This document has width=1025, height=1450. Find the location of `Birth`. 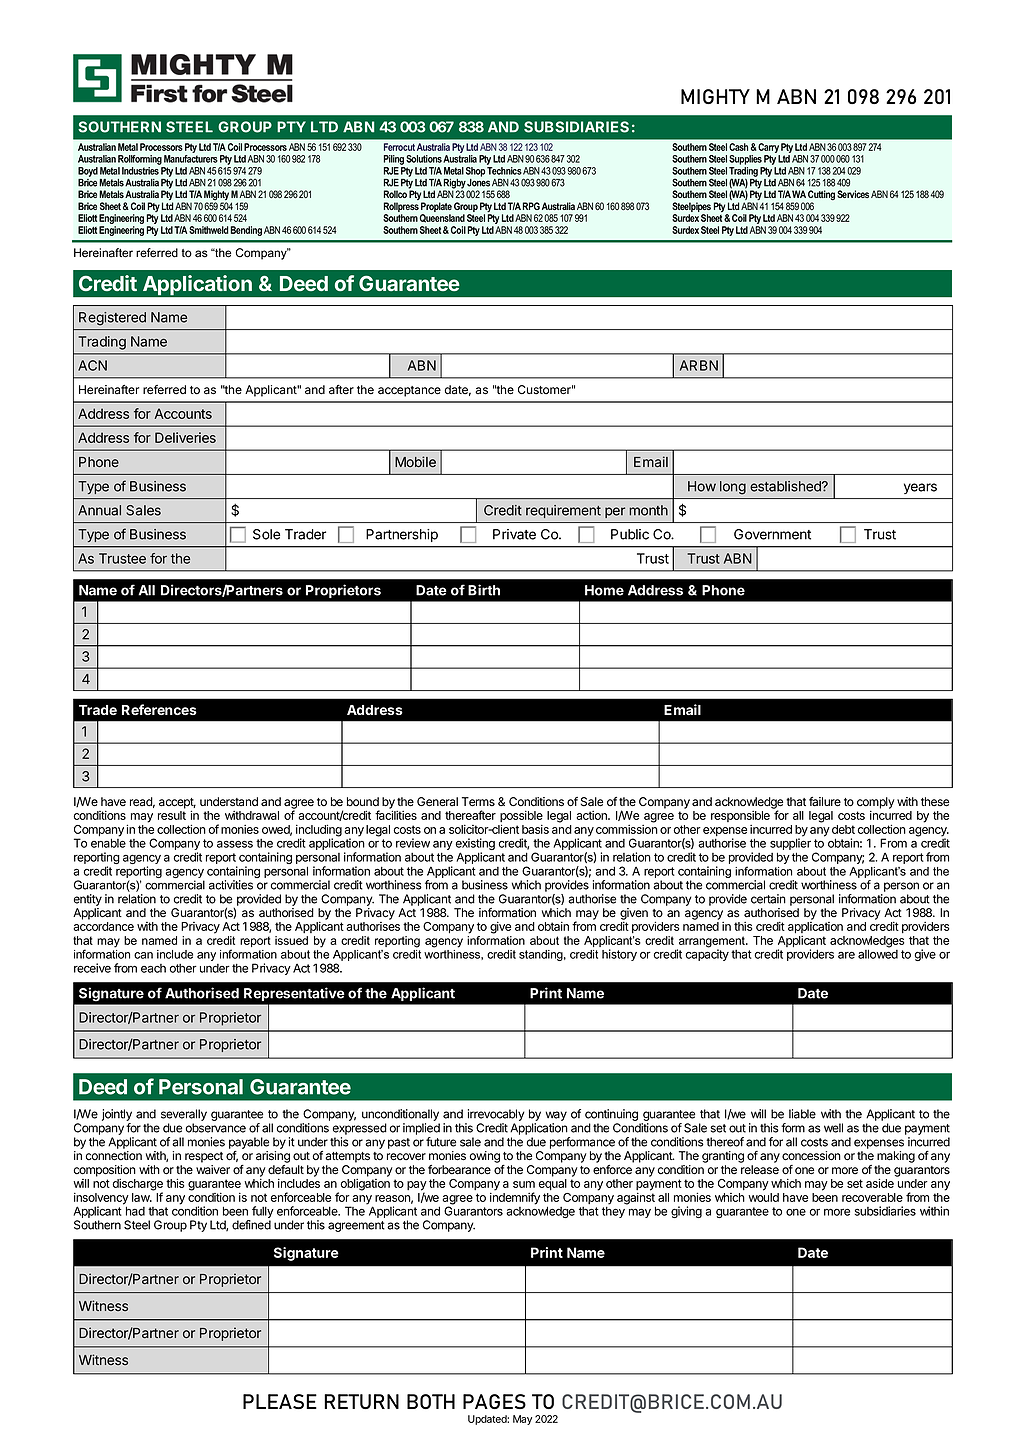

Birth is located at coordinates (484, 590).
